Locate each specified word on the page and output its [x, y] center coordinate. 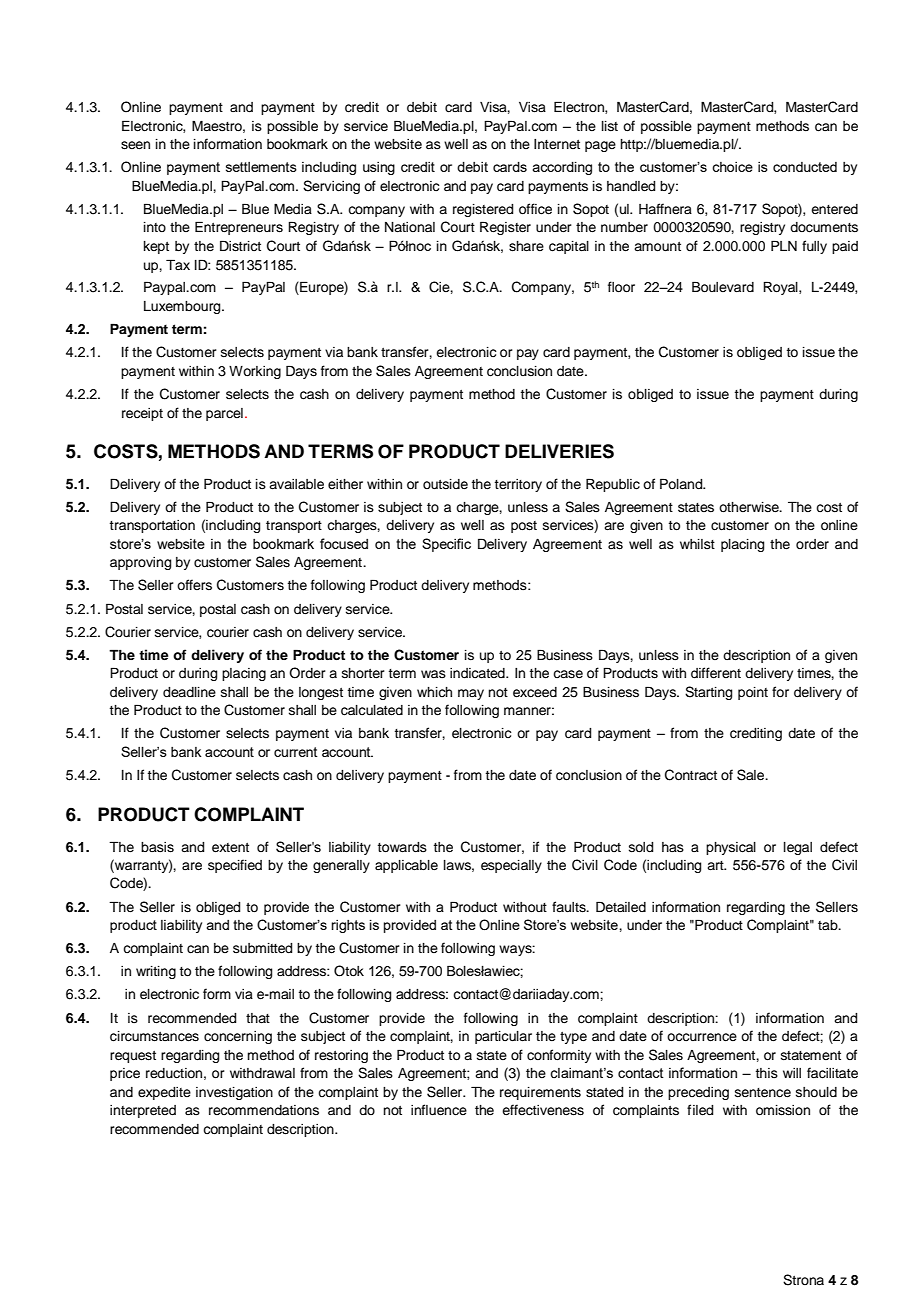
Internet [557, 144]
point [753, 693]
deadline [189, 692]
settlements [261, 167]
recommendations [264, 1110]
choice [732, 167]
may [471, 694]
